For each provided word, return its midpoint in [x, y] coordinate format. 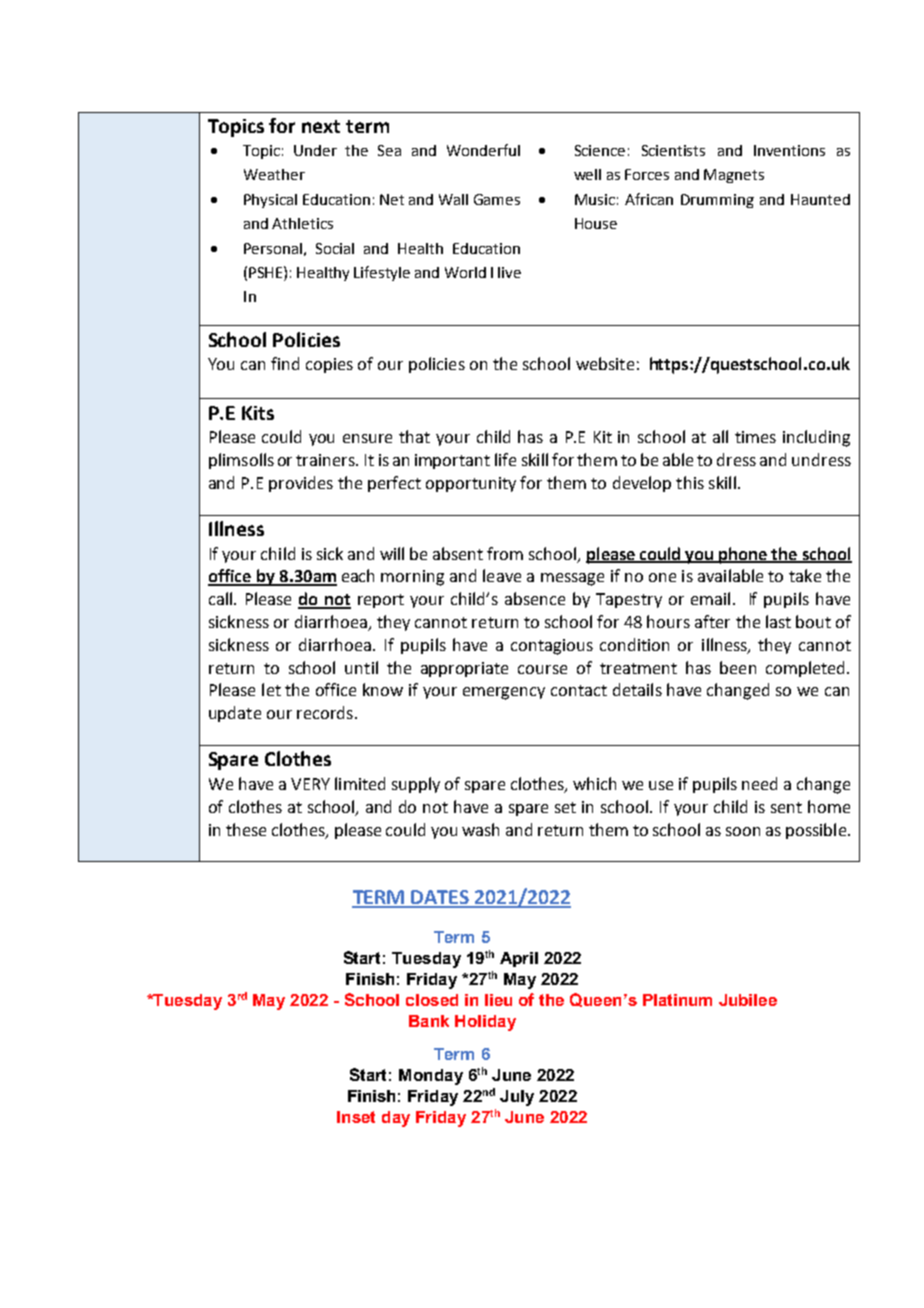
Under [315, 150]
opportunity [471, 484]
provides [301, 484]
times [755, 437]
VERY [310, 784]
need [759, 783]
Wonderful [483, 150]
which [594, 783]
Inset [356, 1117]
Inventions [789, 150]
